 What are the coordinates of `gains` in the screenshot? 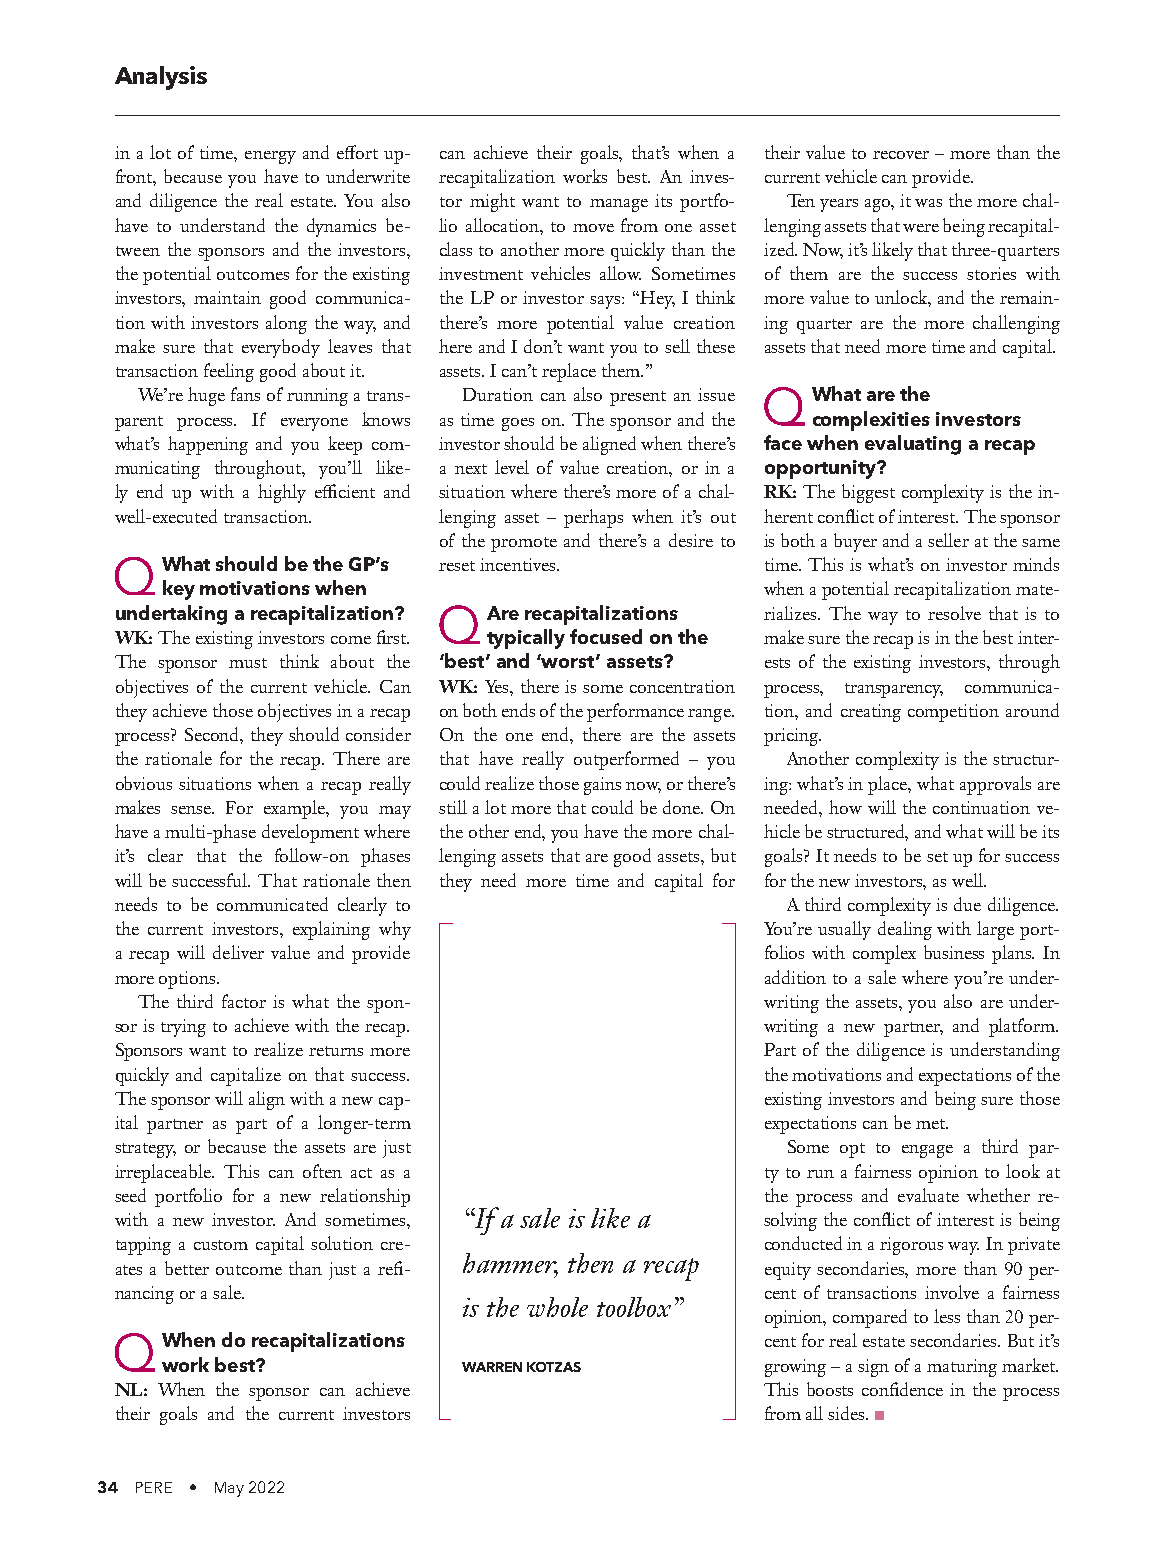 It's located at (602, 786).
